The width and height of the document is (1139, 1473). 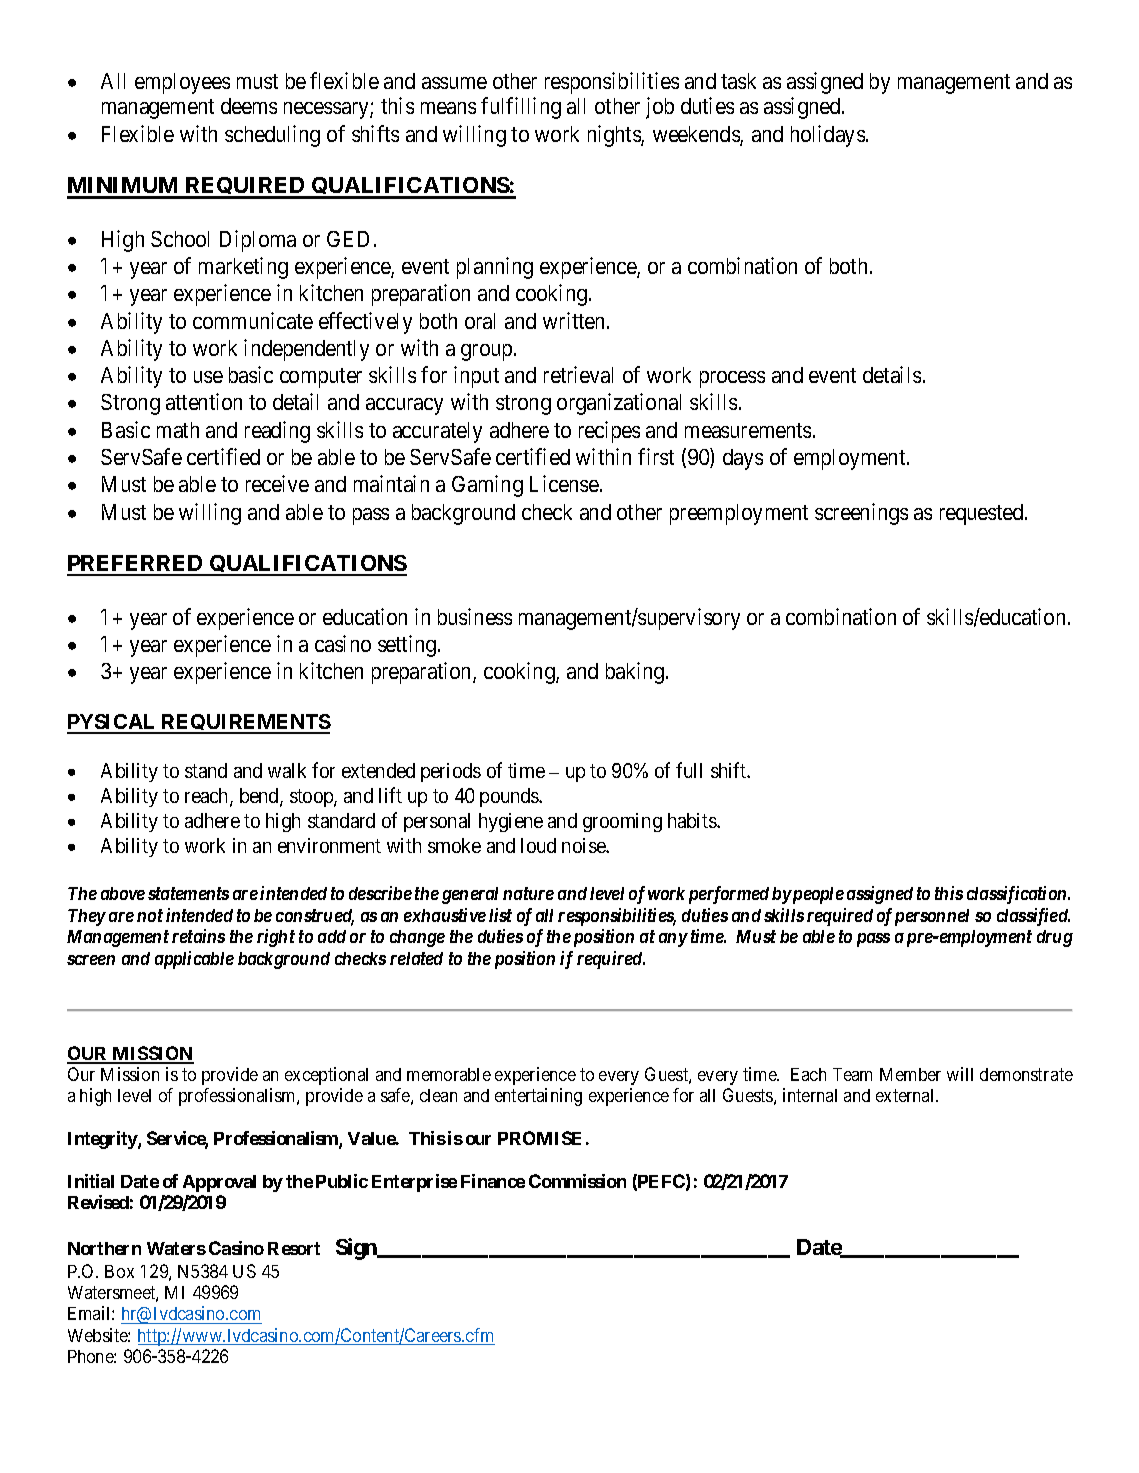 I want to click on deems, so click(x=249, y=106).
